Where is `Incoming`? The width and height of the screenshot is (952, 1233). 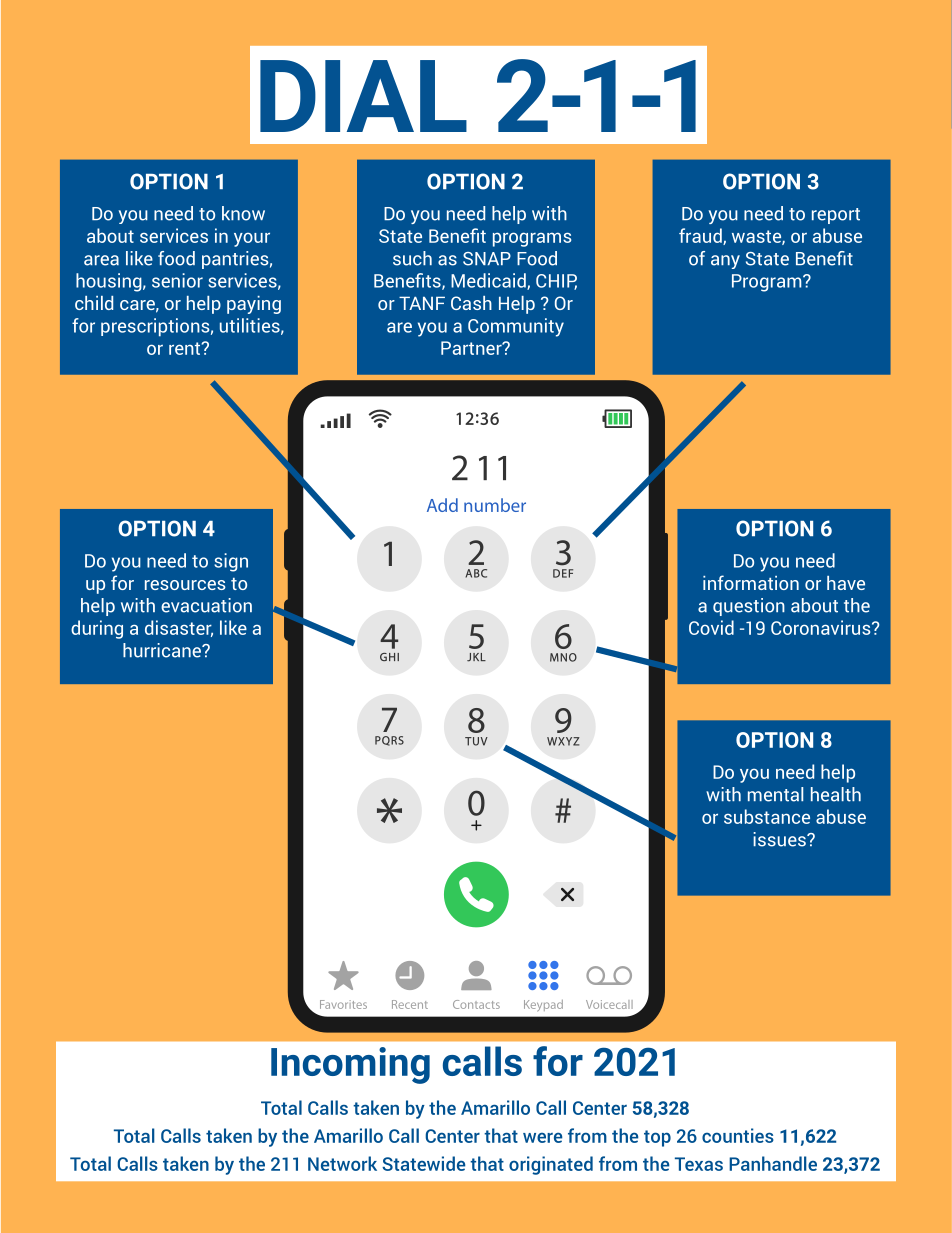
Incoming is located at coordinates (350, 1065).
